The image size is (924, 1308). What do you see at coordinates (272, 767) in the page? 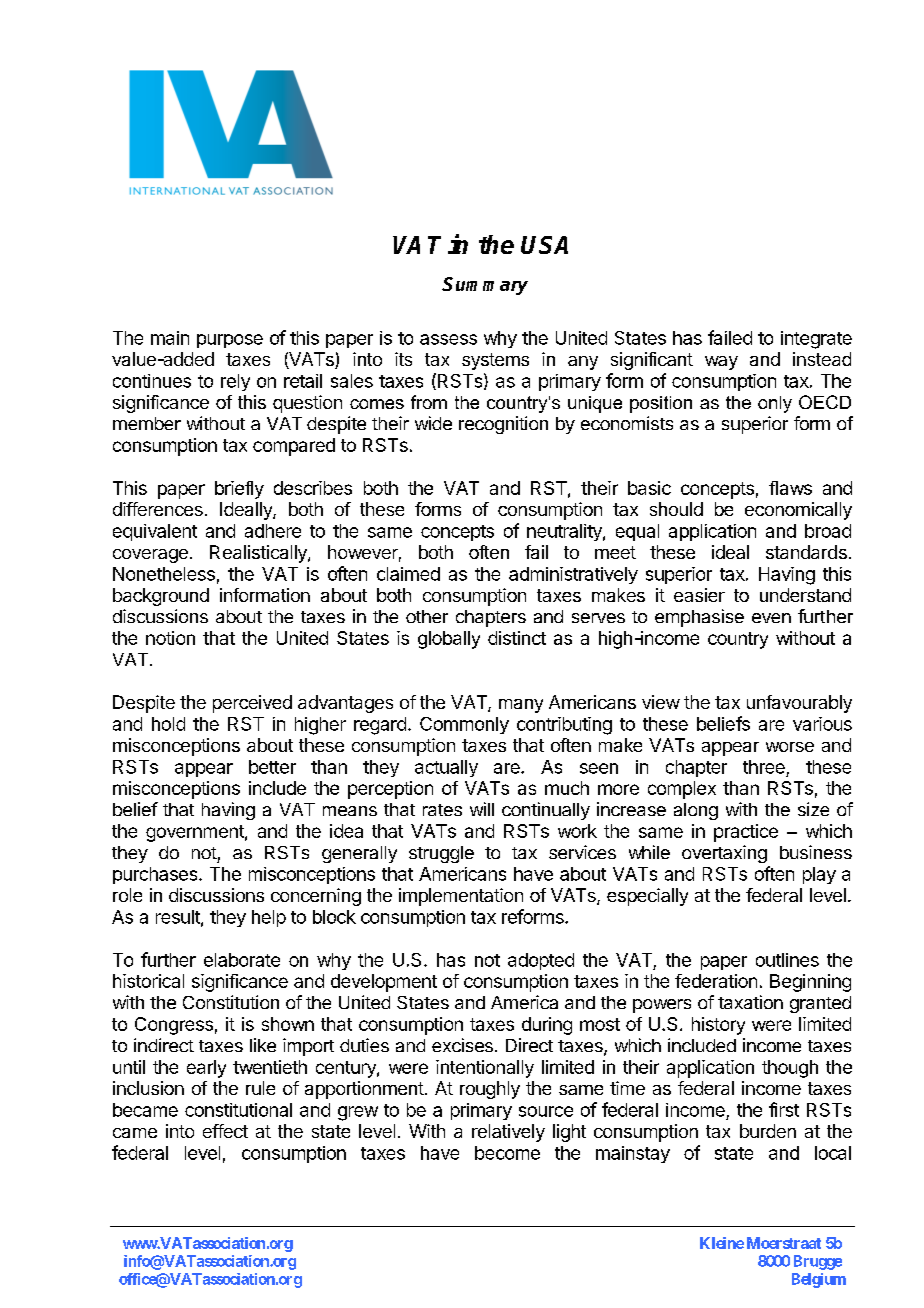
I see `better` at bounding box center [272, 767].
